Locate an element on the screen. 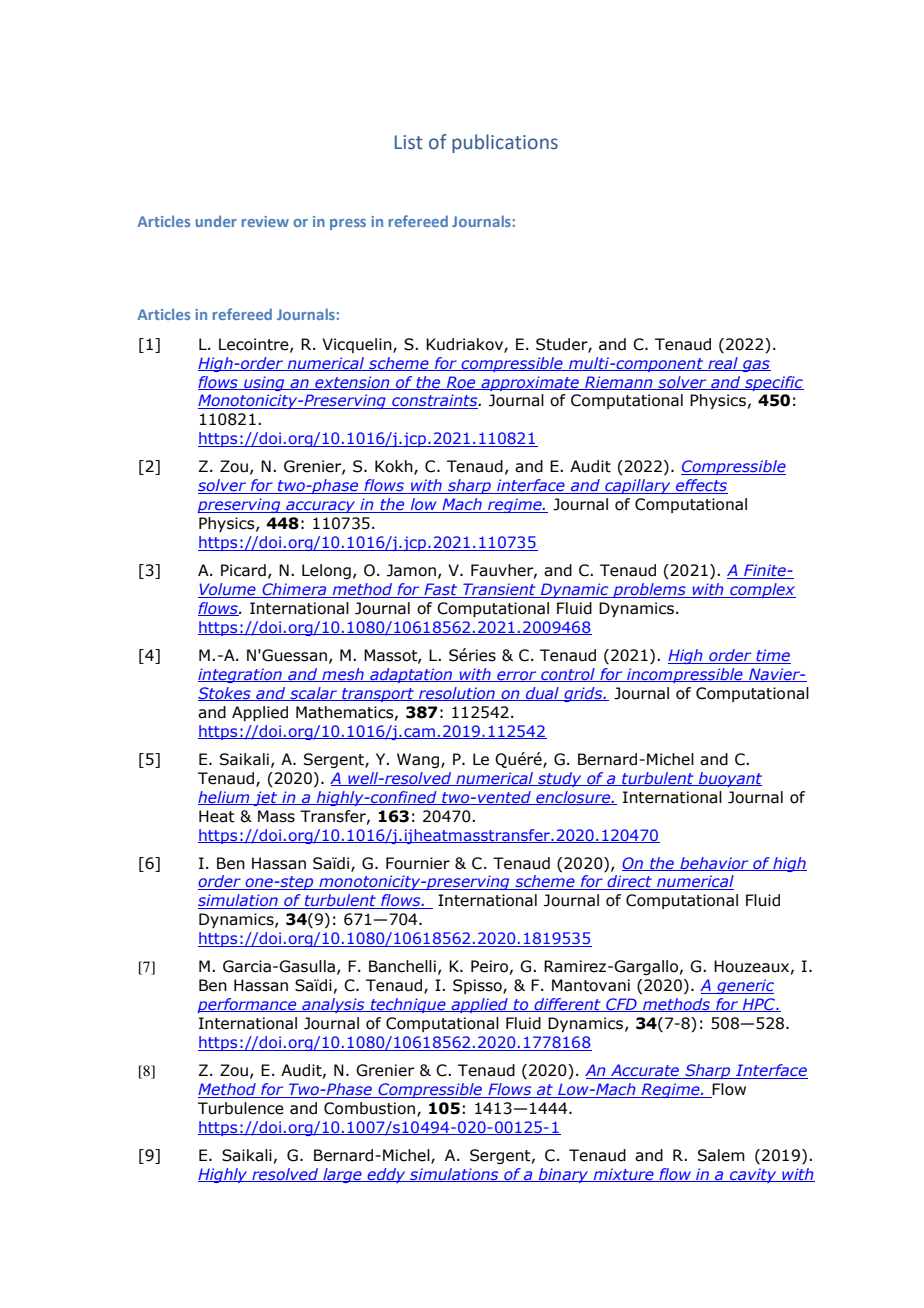 This screenshot has height=1308, width=924. Turbulence is located at coordinates (241, 1108).
